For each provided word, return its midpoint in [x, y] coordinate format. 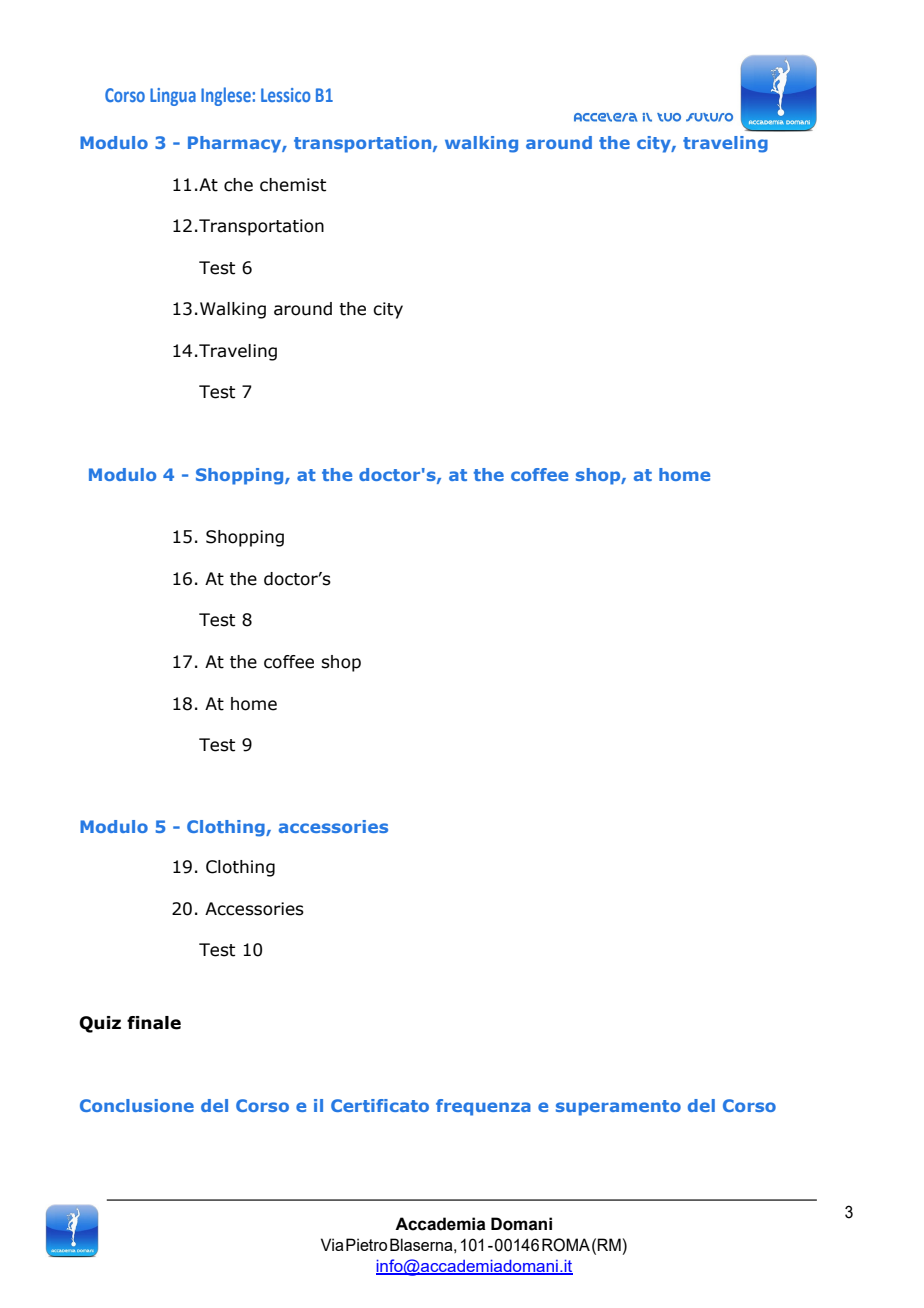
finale [154, 1023]
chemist [293, 185]
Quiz [100, 1024]
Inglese [226, 96]
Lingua [173, 97]
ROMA [566, 1245]
